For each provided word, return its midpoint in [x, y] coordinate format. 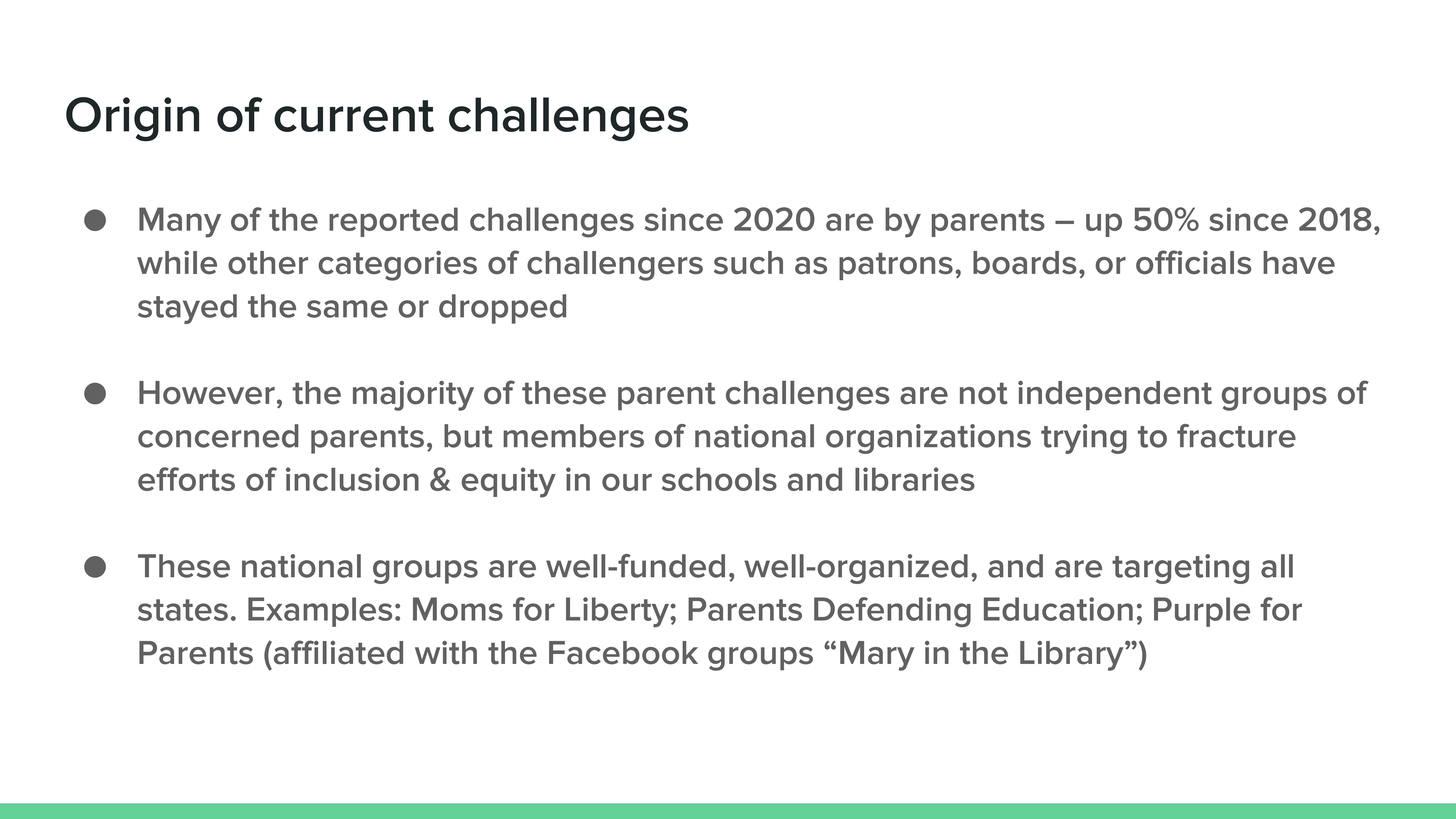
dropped [502, 309]
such [748, 262]
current [354, 116]
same [347, 309]
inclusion [352, 479]
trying [1084, 439]
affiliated [337, 652]
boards [1025, 262]
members [573, 436]
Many [180, 222]
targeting [1180, 569]
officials [1193, 262]
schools [719, 479]
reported [393, 222]
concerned [218, 436]
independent [1115, 396]
